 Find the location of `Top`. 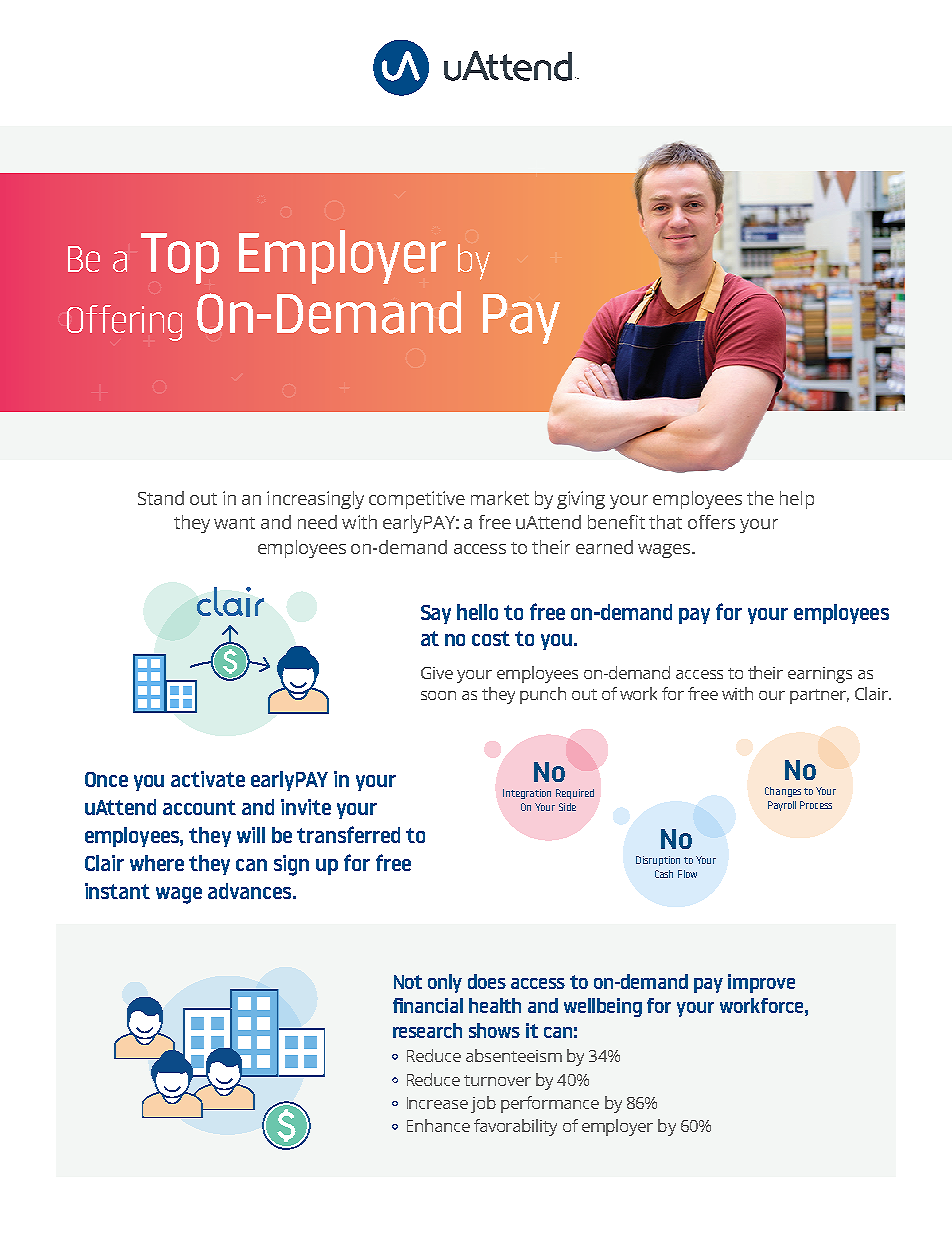

Top is located at coordinates (180, 258).
